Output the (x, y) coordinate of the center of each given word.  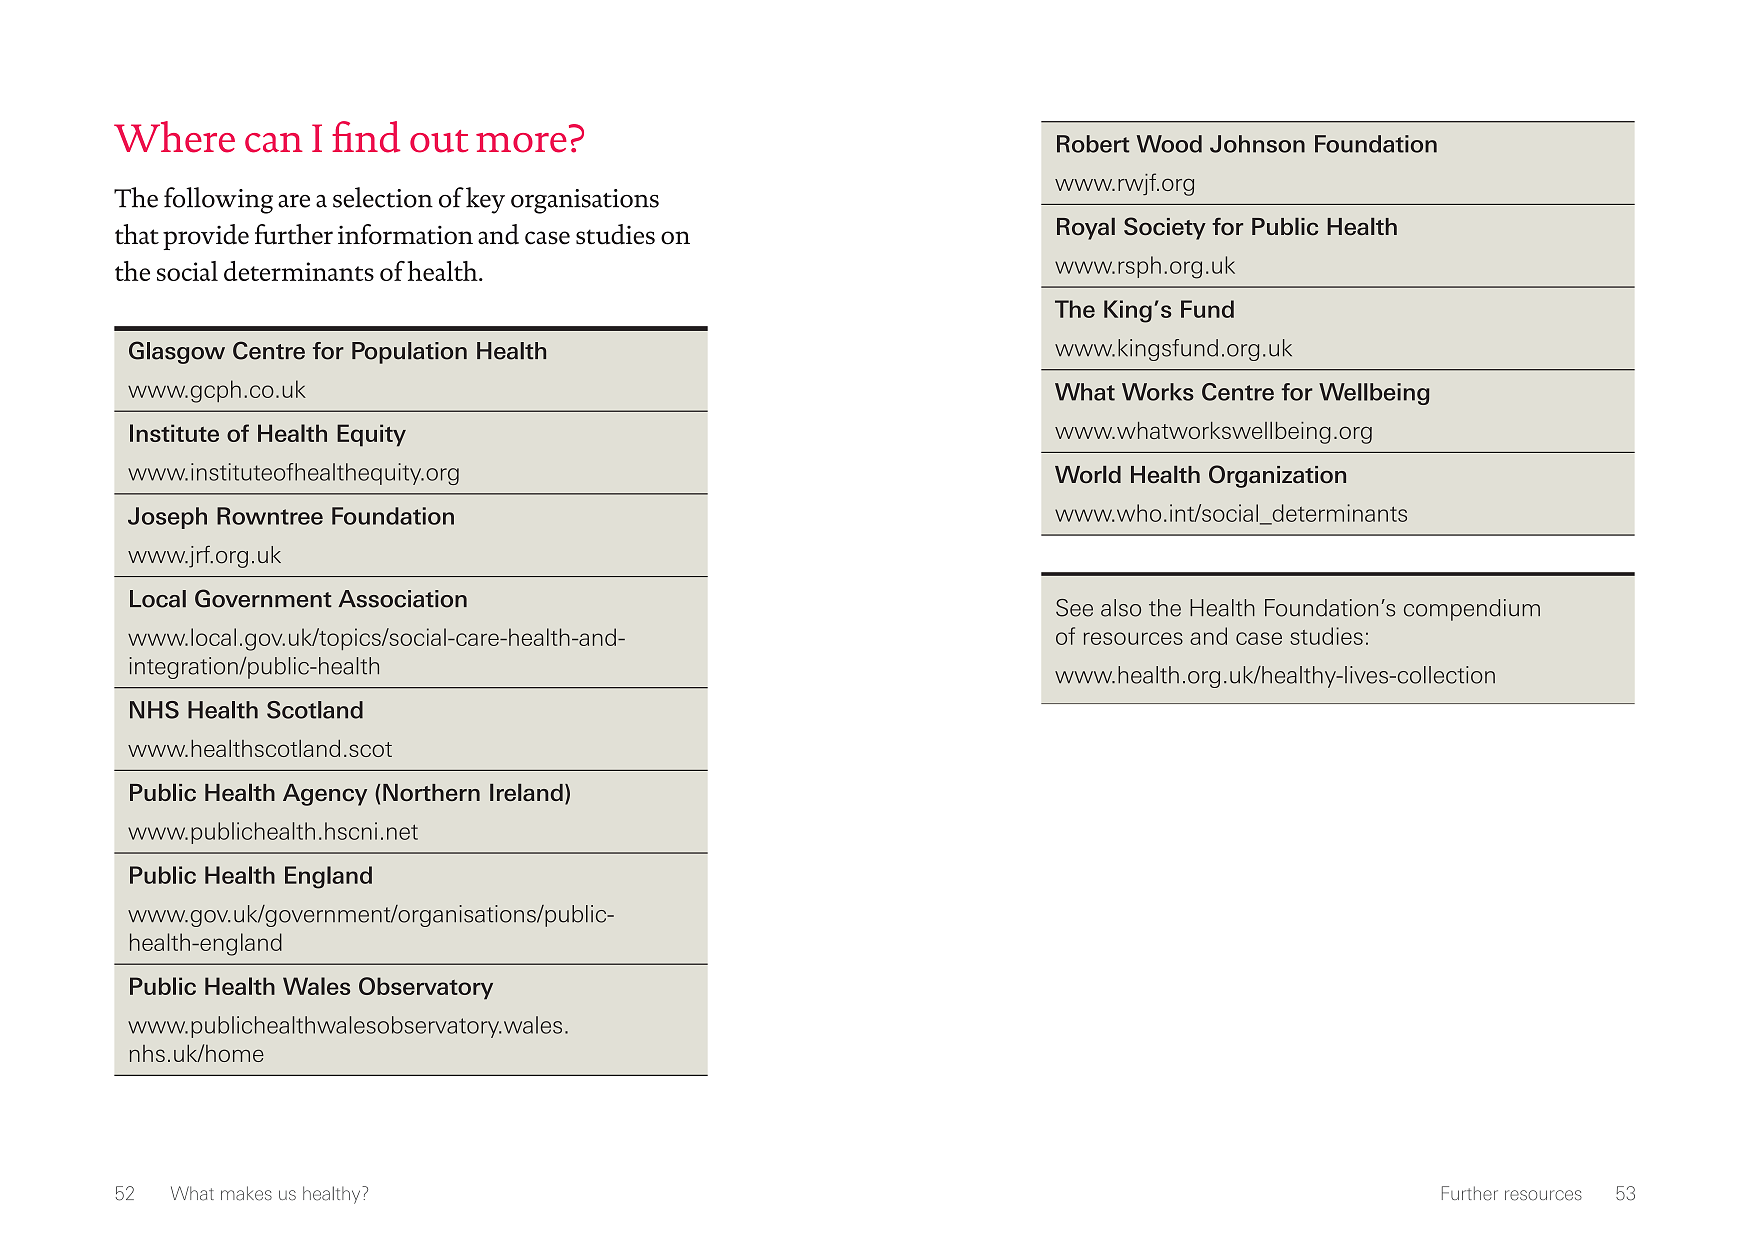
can (274, 143)
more (521, 143)
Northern (431, 792)
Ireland (526, 792)
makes (246, 1193)
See (1074, 608)
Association (402, 599)
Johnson (1257, 144)
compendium (1472, 610)
